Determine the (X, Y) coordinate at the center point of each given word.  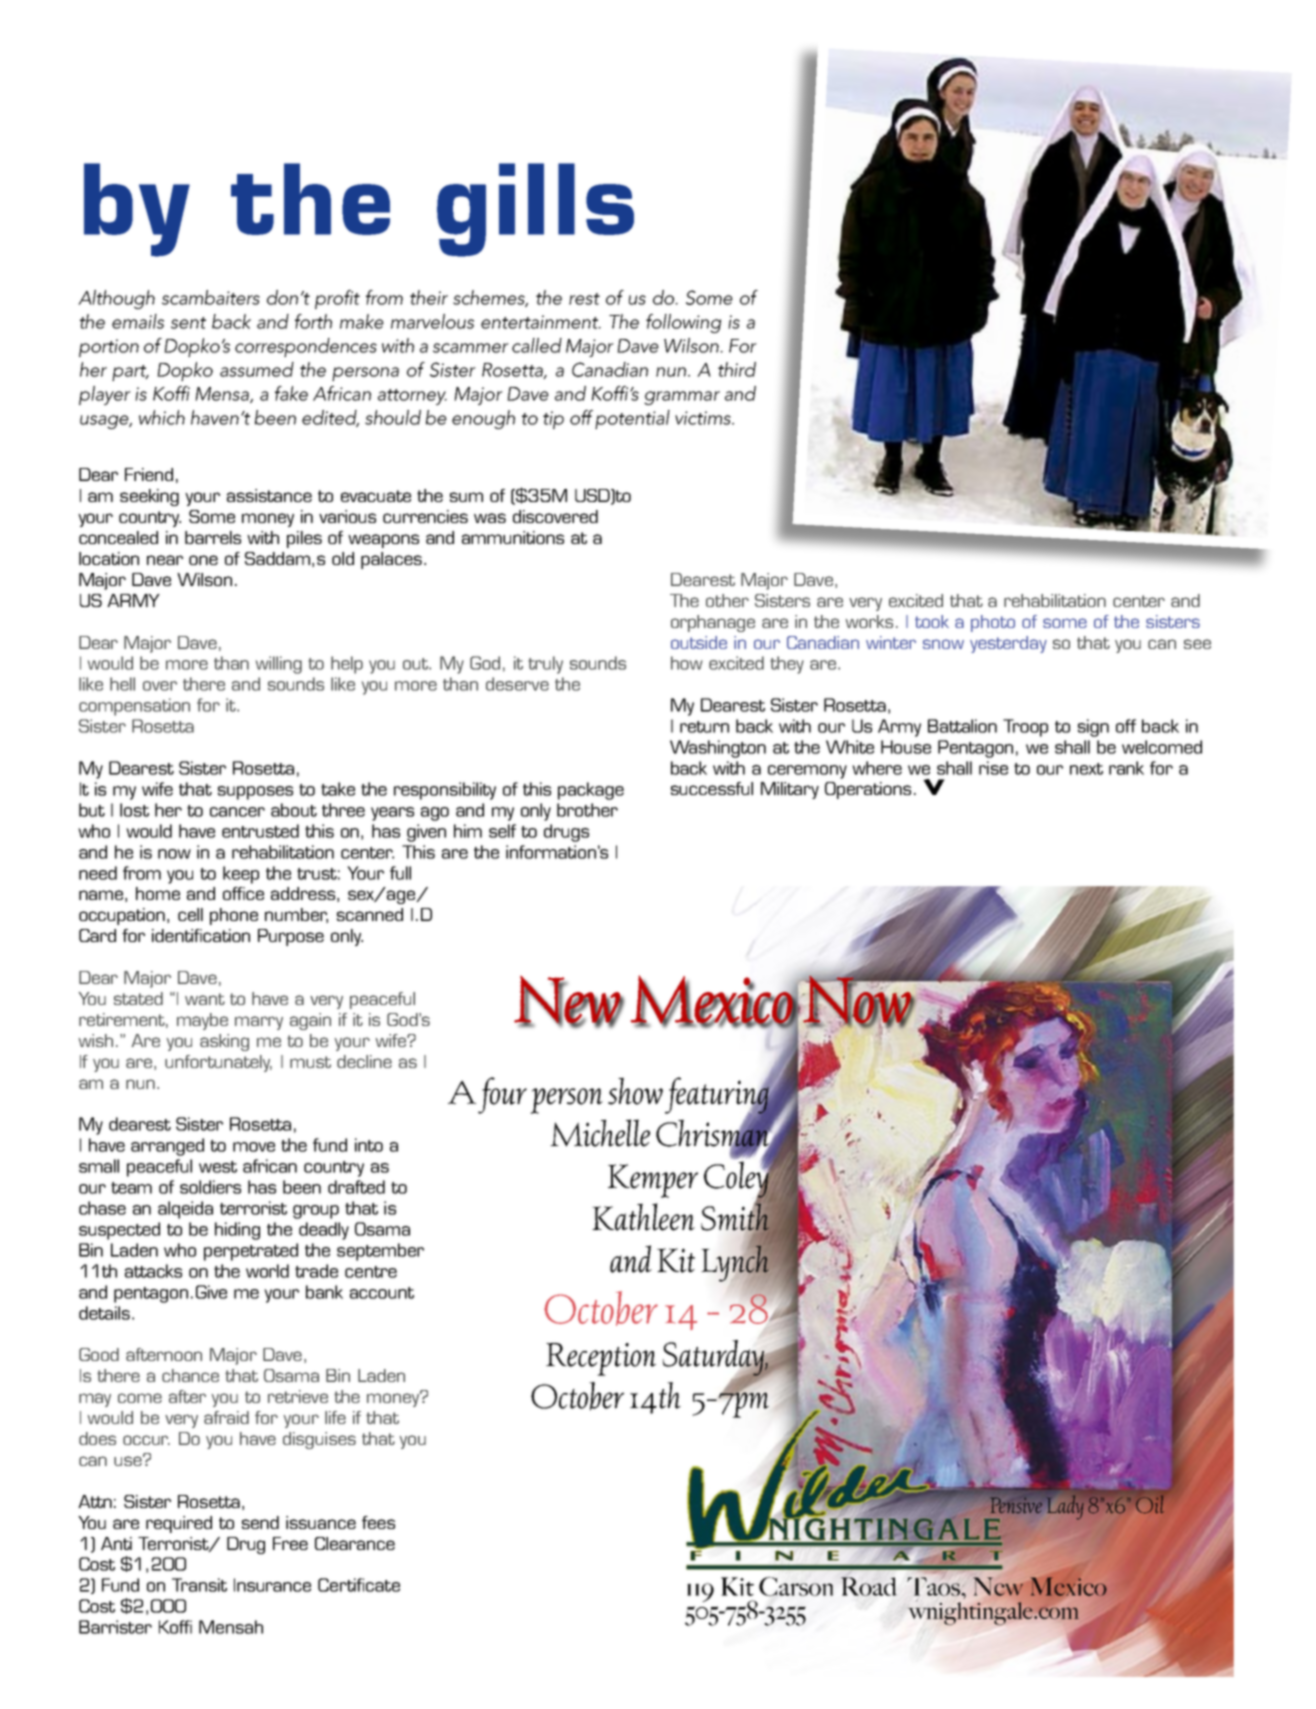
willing (279, 665)
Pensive (1016, 1505)
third (737, 369)
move (254, 1147)
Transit (199, 1585)
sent (188, 323)
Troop (1025, 728)
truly (545, 665)
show (635, 1091)
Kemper (653, 1181)
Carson (796, 1586)
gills (535, 210)
